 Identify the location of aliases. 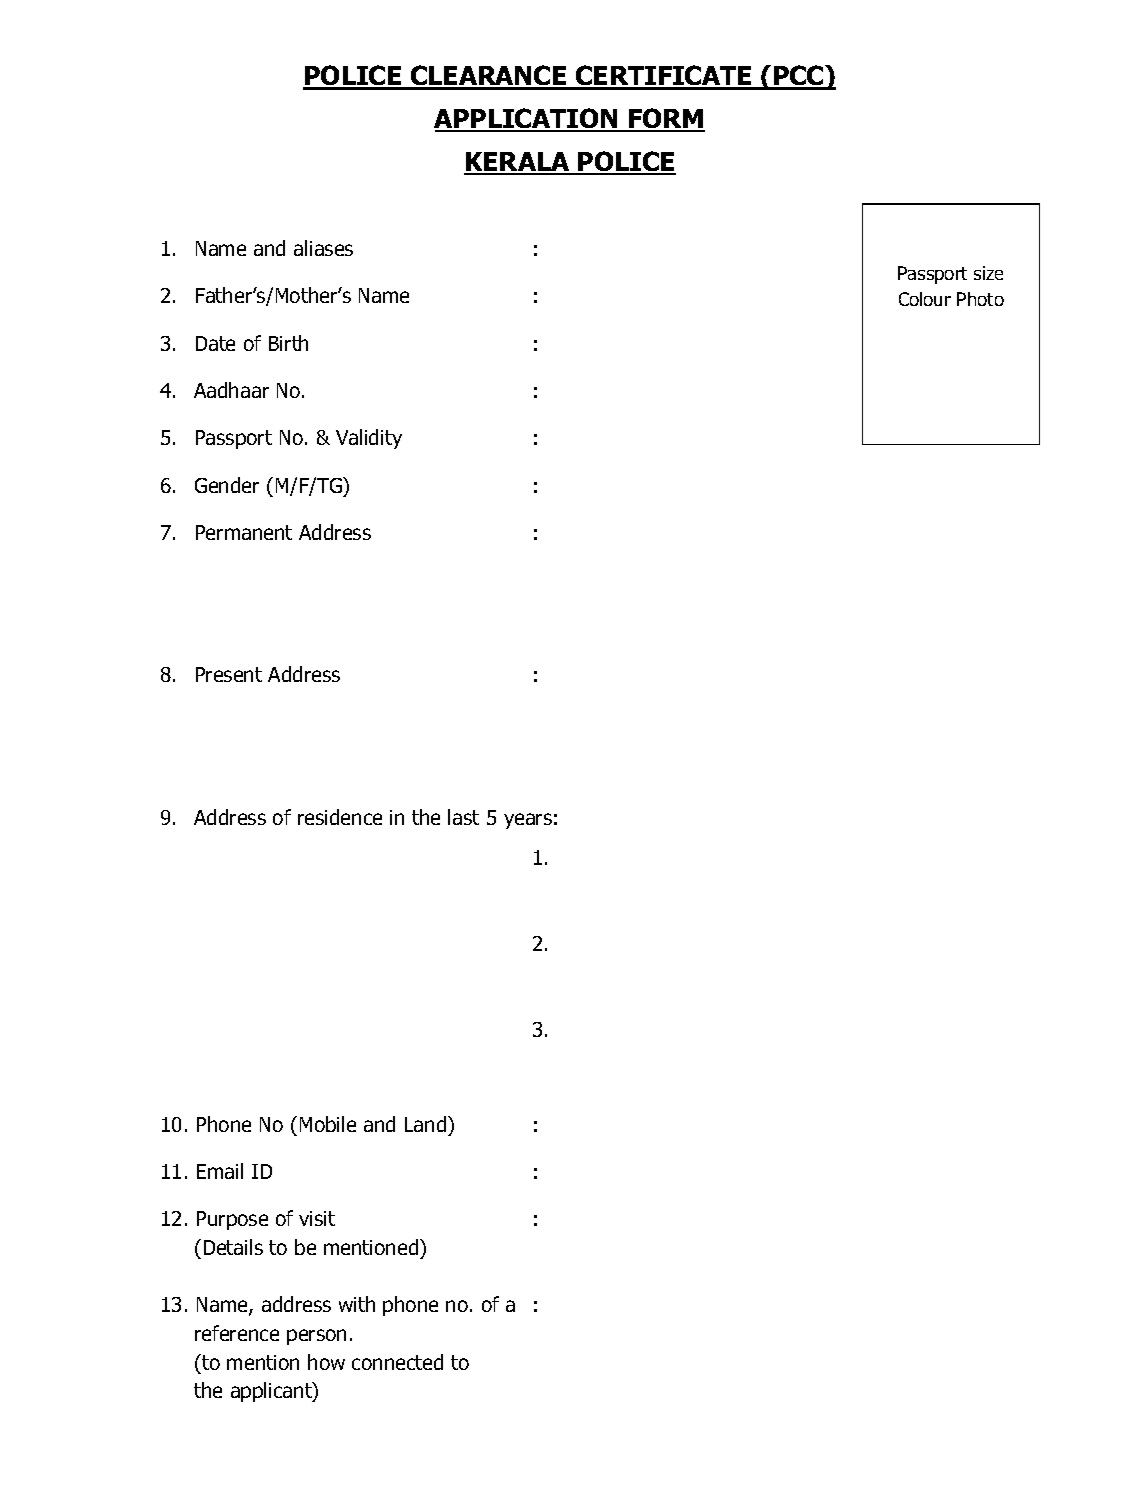
(323, 248).
